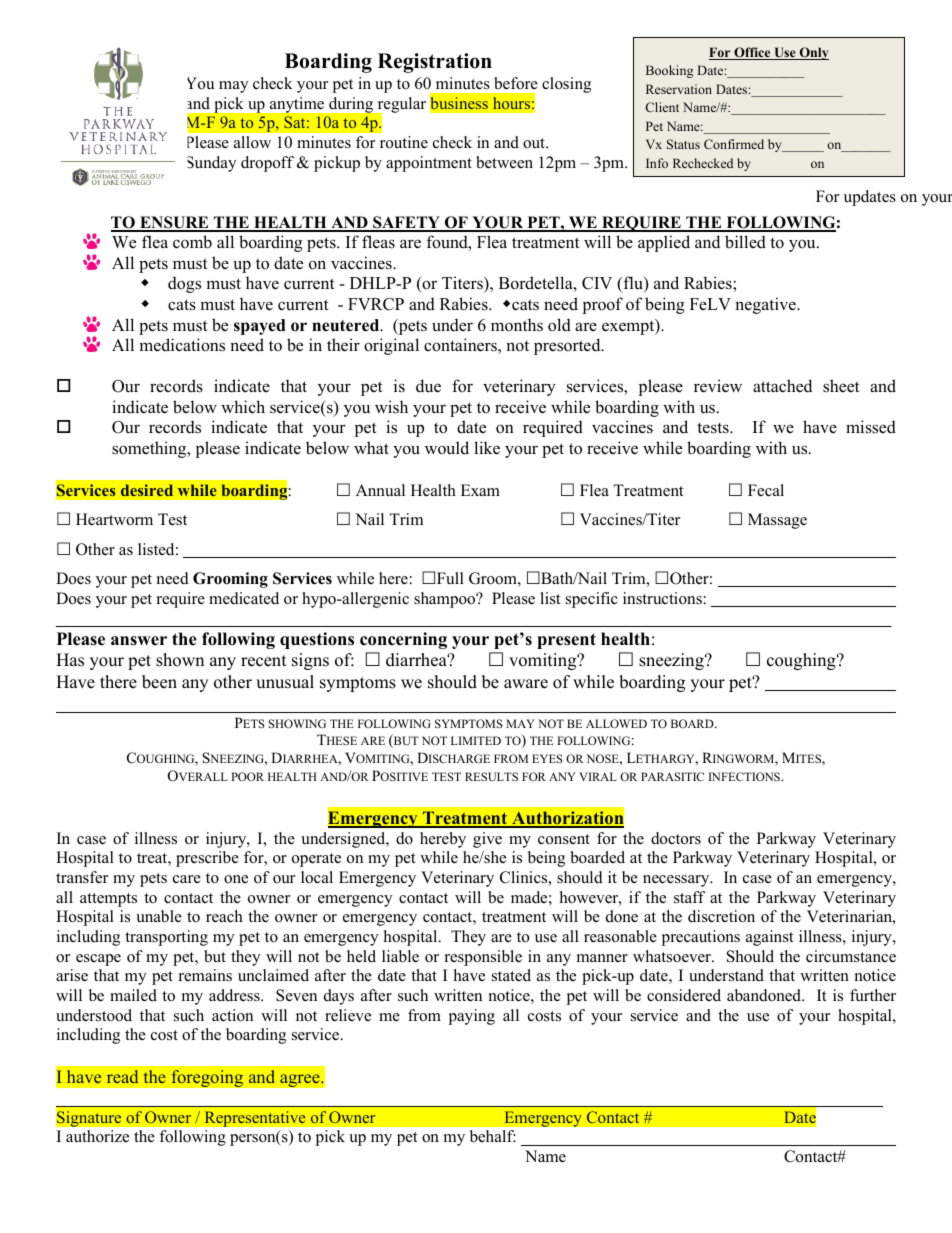  I want to click on Massage, so click(777, 521).
